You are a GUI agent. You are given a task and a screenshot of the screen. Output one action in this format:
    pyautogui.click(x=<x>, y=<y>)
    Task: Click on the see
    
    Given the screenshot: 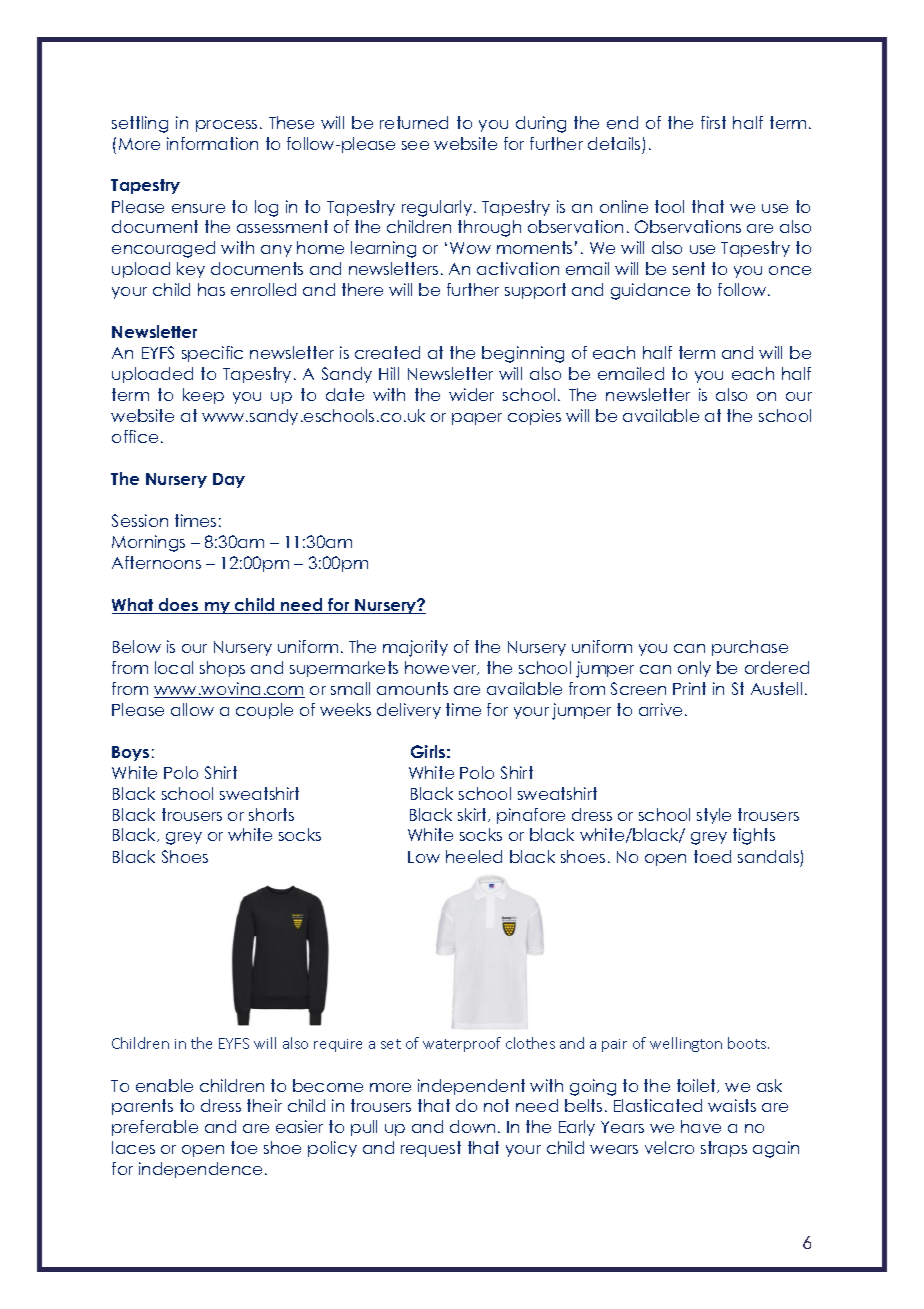 What is the action you would take?
    pyautogui.click(x=415, y=145)
